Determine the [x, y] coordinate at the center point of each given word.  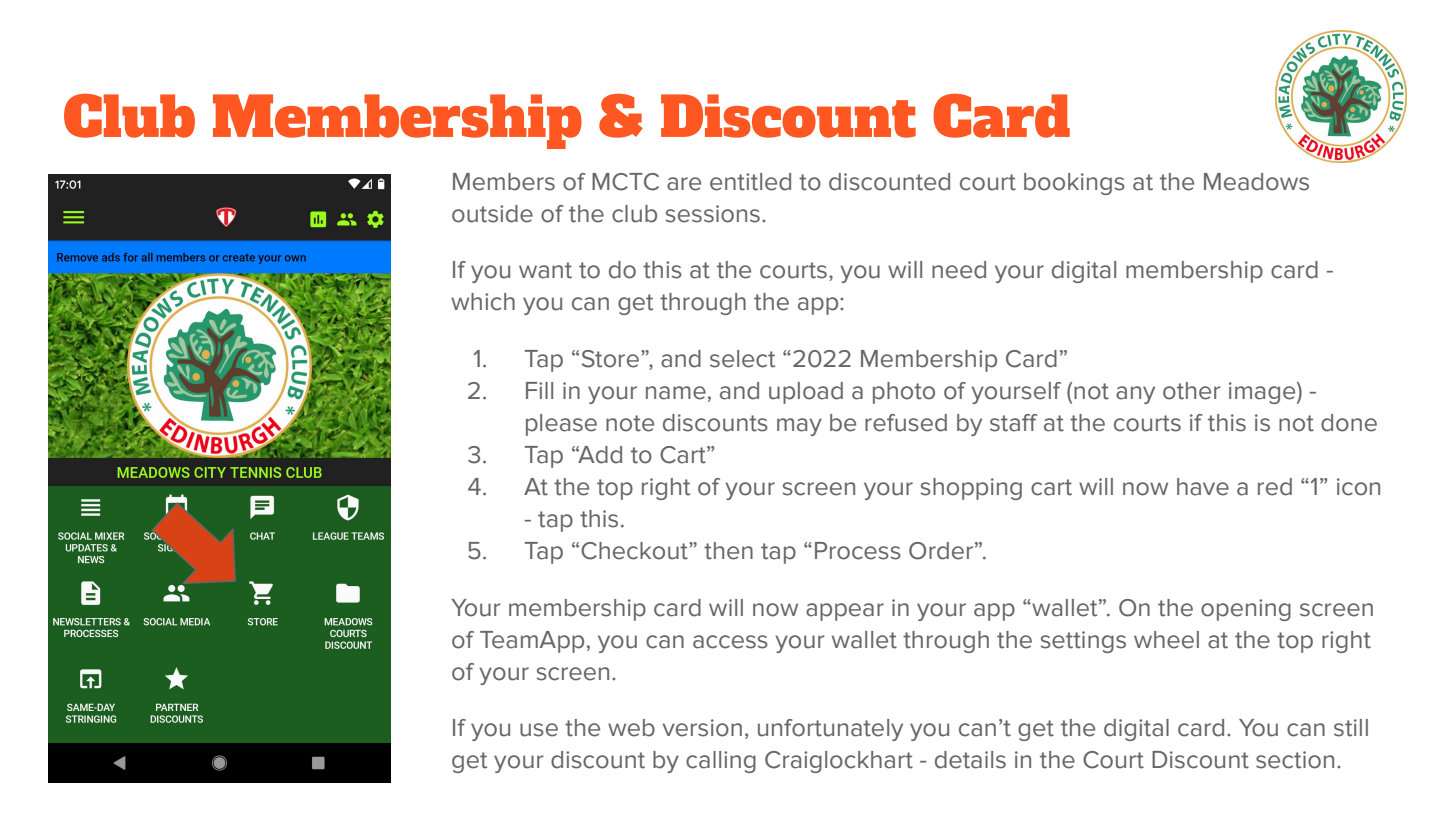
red [1275, 487]
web [631, 728]
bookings [1074, 184]
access [730, 642]
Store [610, 359]
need [959, 270]
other [1192, 391]
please [561, 425]
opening [1246, 610]
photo [904, 393]
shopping [971, 489]
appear [845, 612]
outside [492, 214]
